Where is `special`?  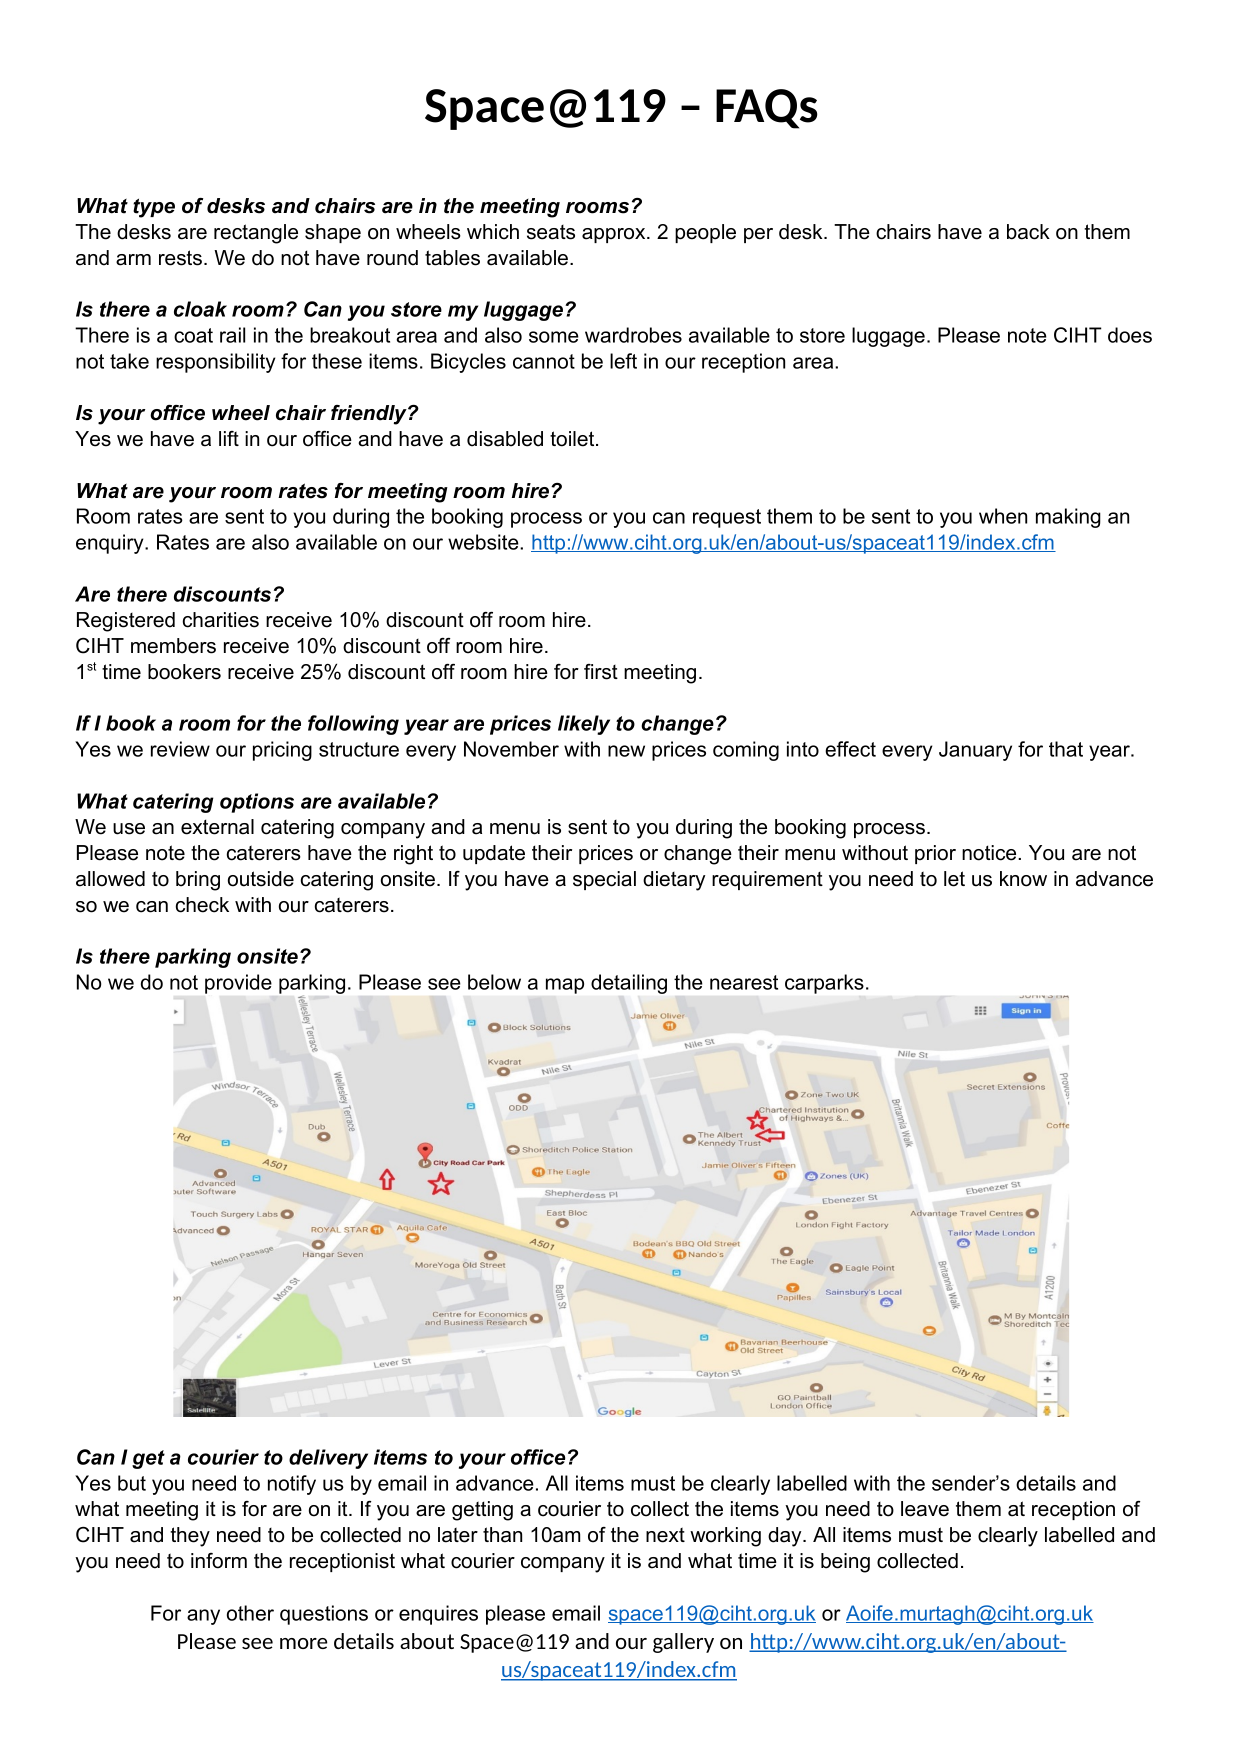 special is located at coordinates (604, 880).
